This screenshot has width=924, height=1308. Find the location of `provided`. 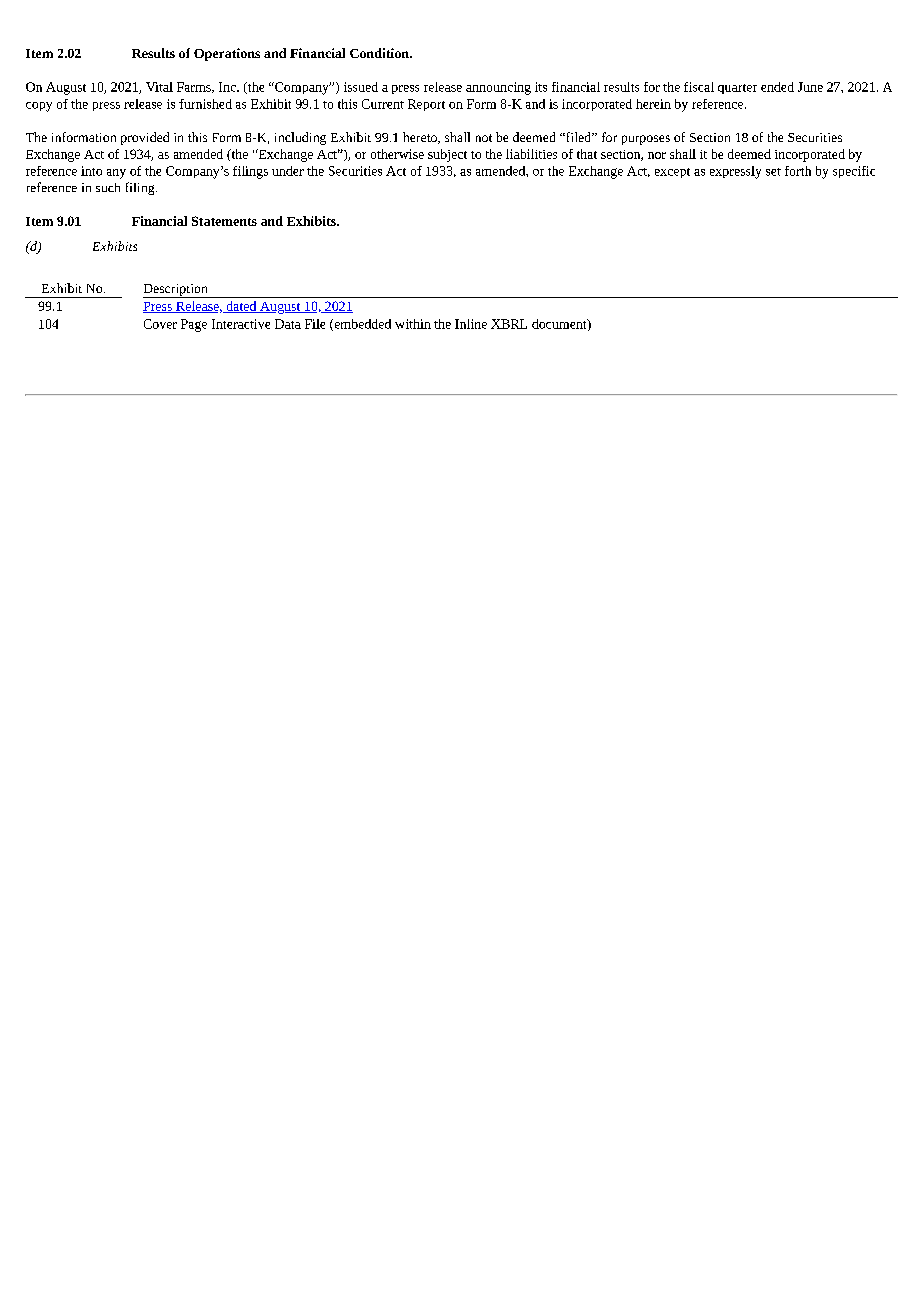

provided is located at coordinates (145, 138).
